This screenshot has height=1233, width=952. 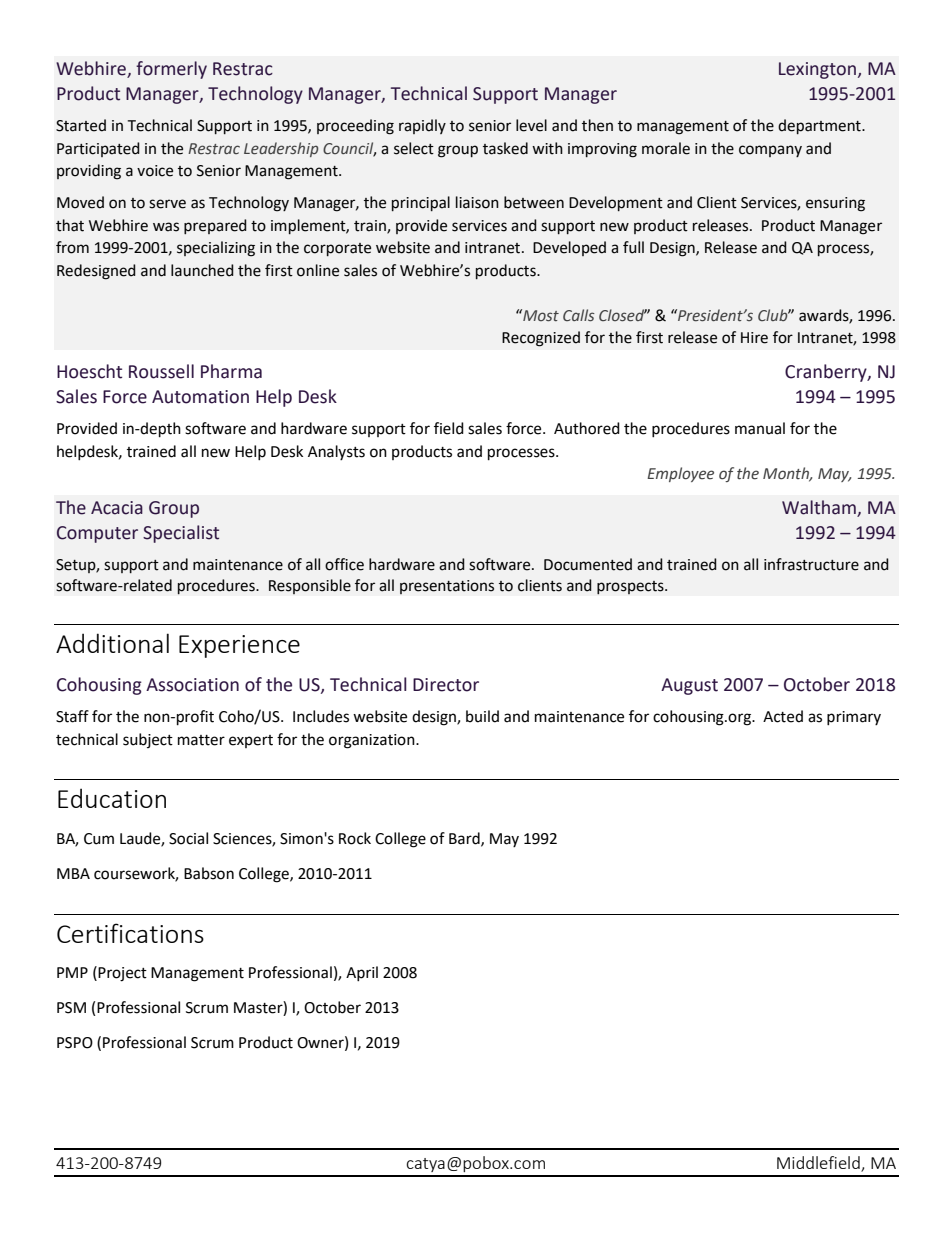 What do you see at coordinates (181, 534) in the screenshot?
I see `Specialist` at bounding box center [181, 534].
